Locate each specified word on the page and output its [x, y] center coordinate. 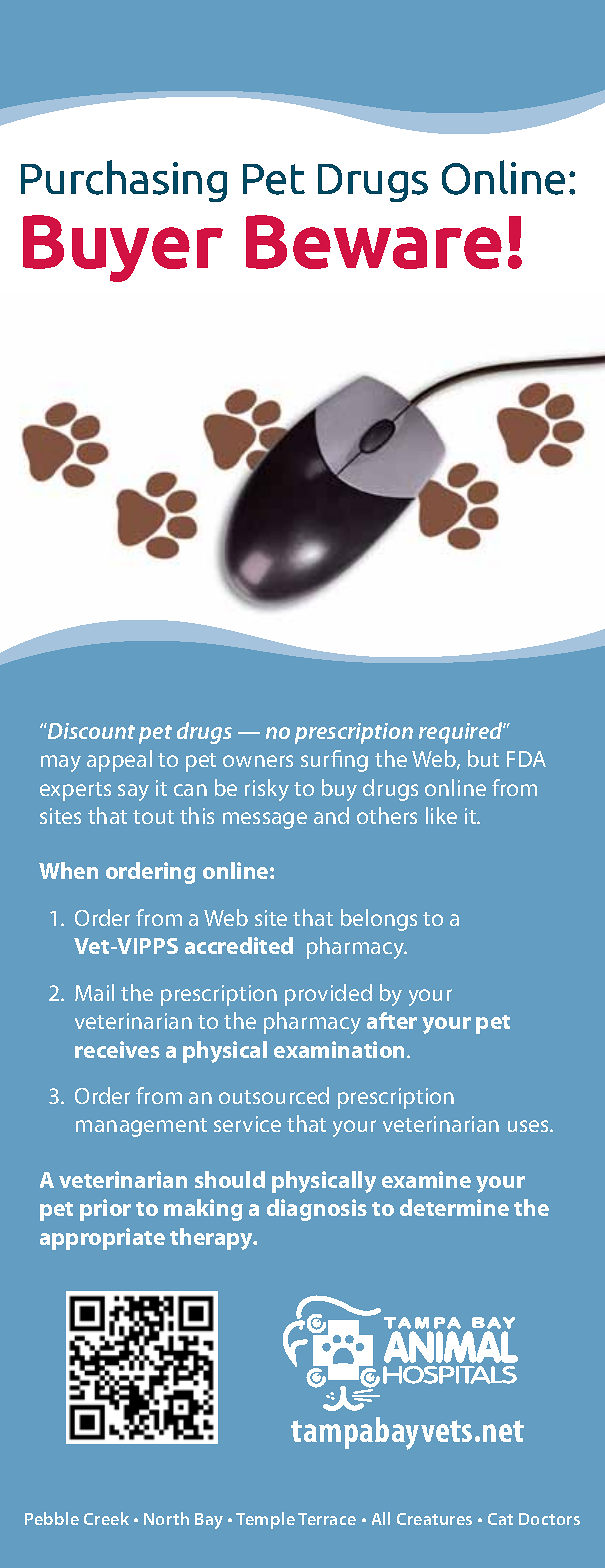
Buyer [123, 248]
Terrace [327, 1519]
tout [153, 817]
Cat [500, 1519]
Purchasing [124, 181]
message [265, 820]
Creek [106, 1518]
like [441, 815]
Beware [374, 242]
